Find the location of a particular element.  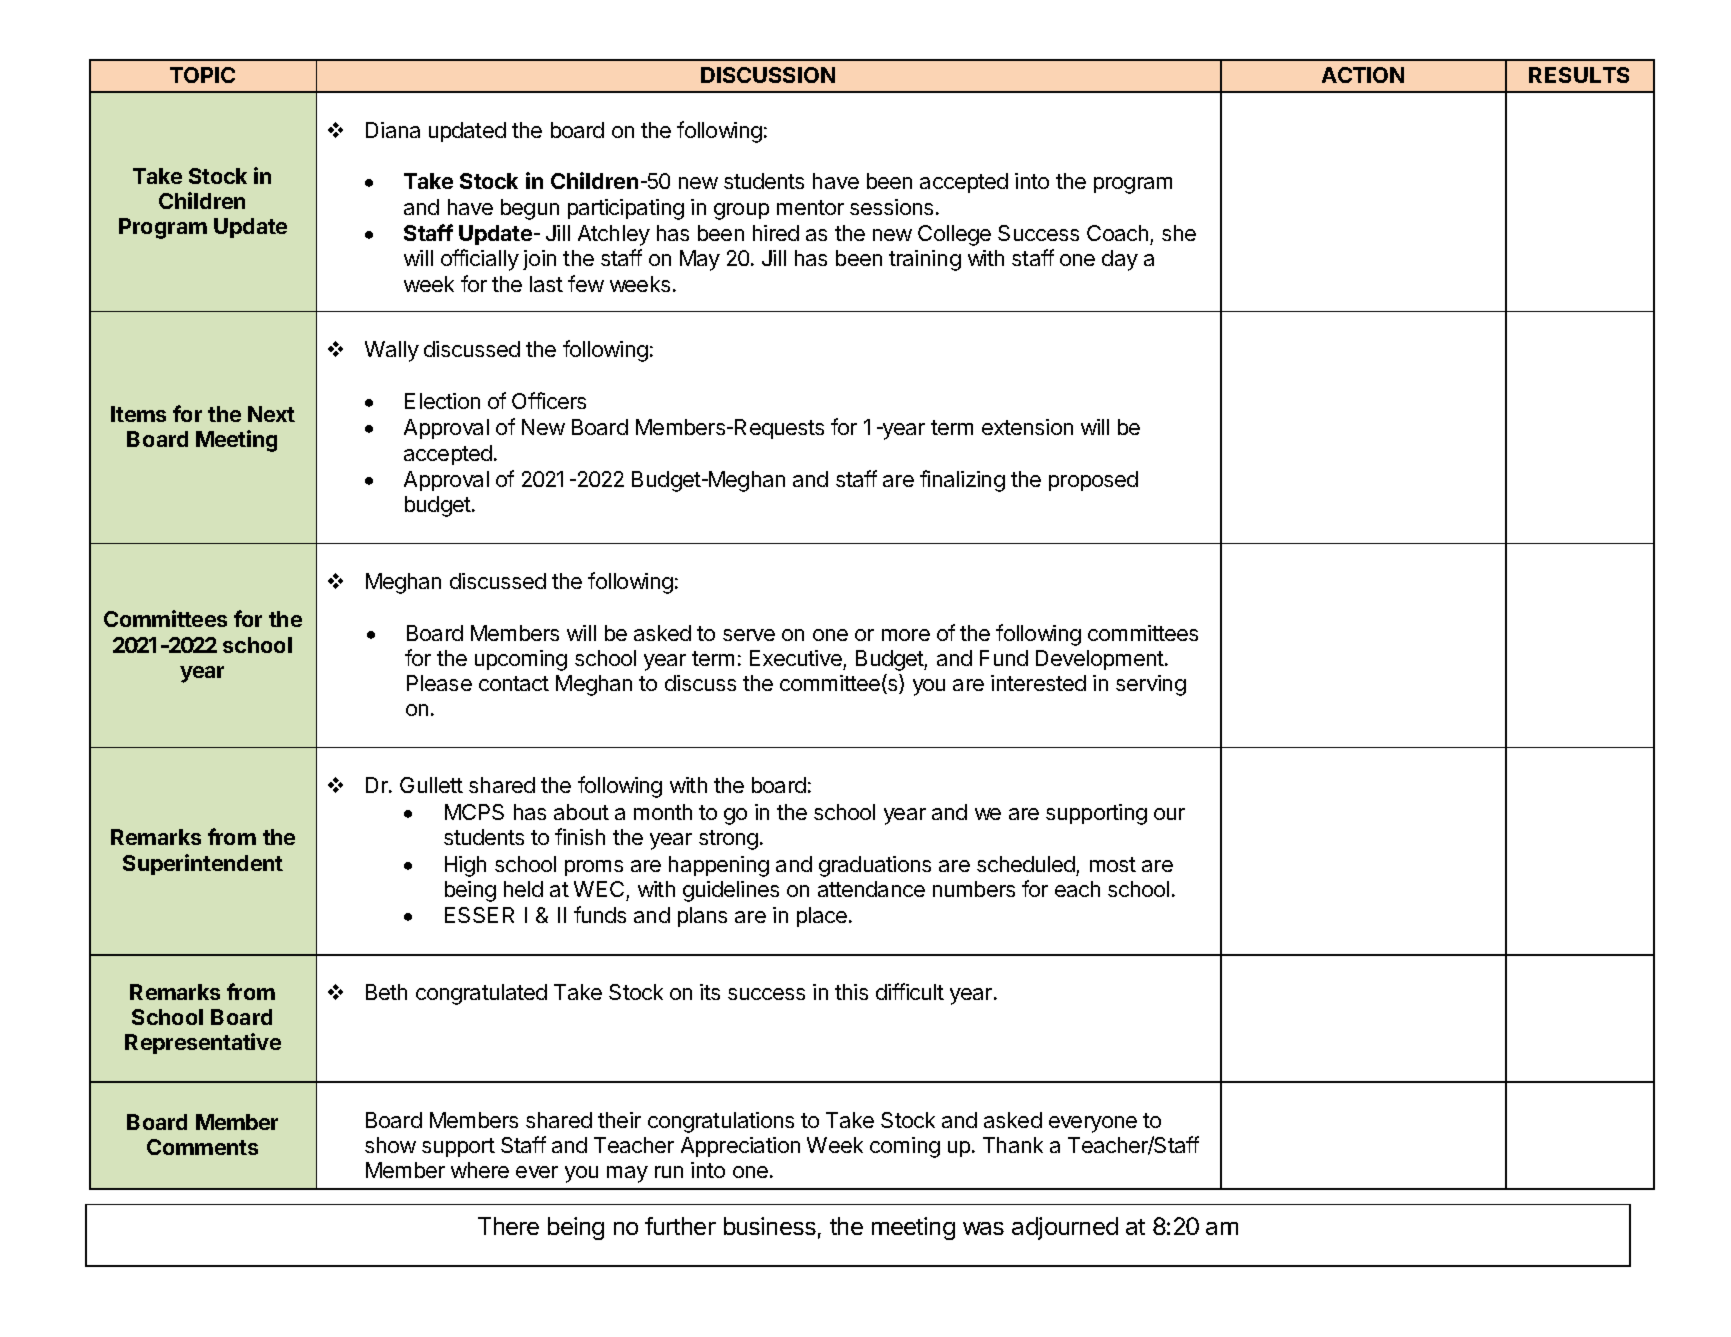

most is located at coordinates (1113, 864).
